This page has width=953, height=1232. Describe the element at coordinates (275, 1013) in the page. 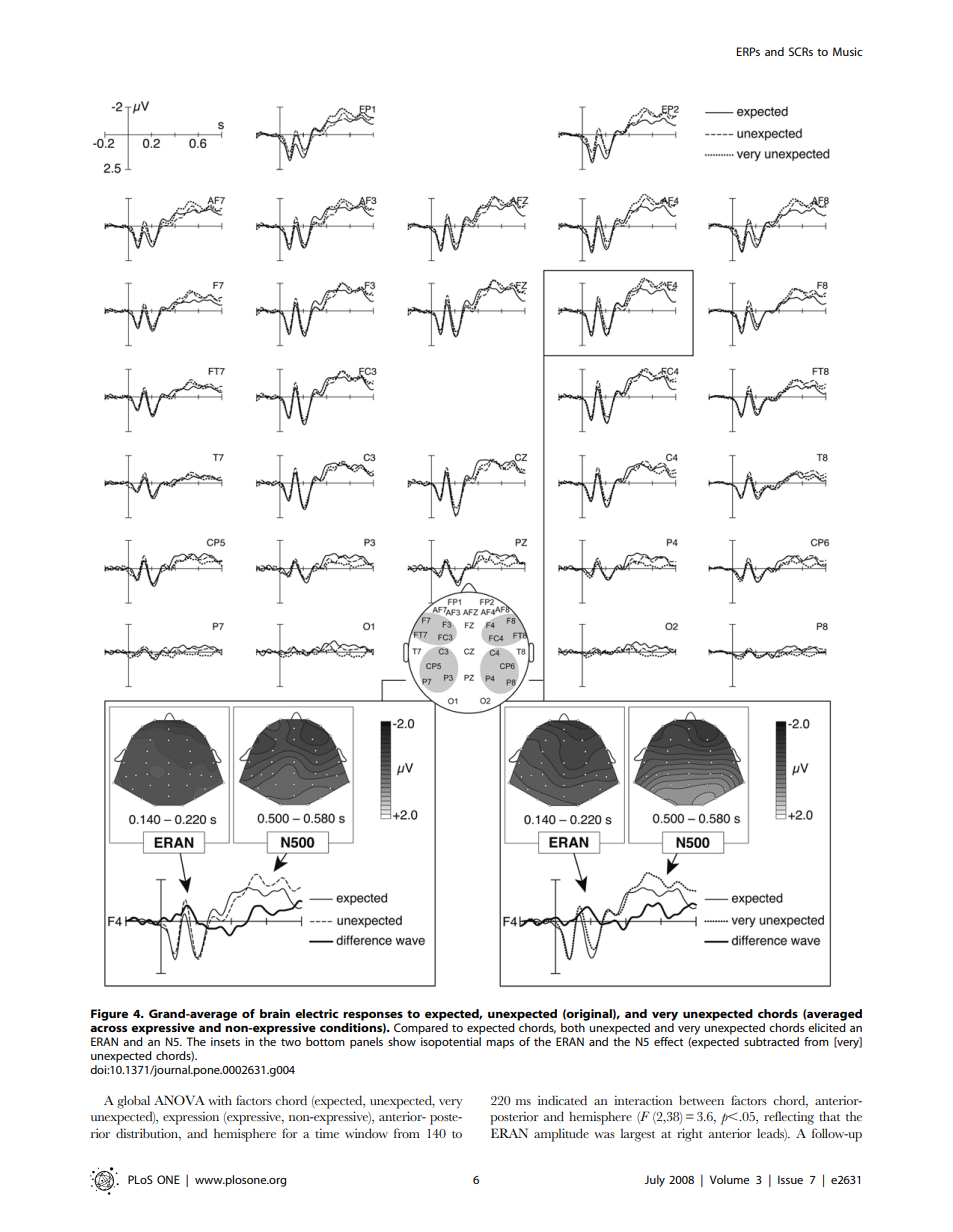

I see `brain` at that location.
